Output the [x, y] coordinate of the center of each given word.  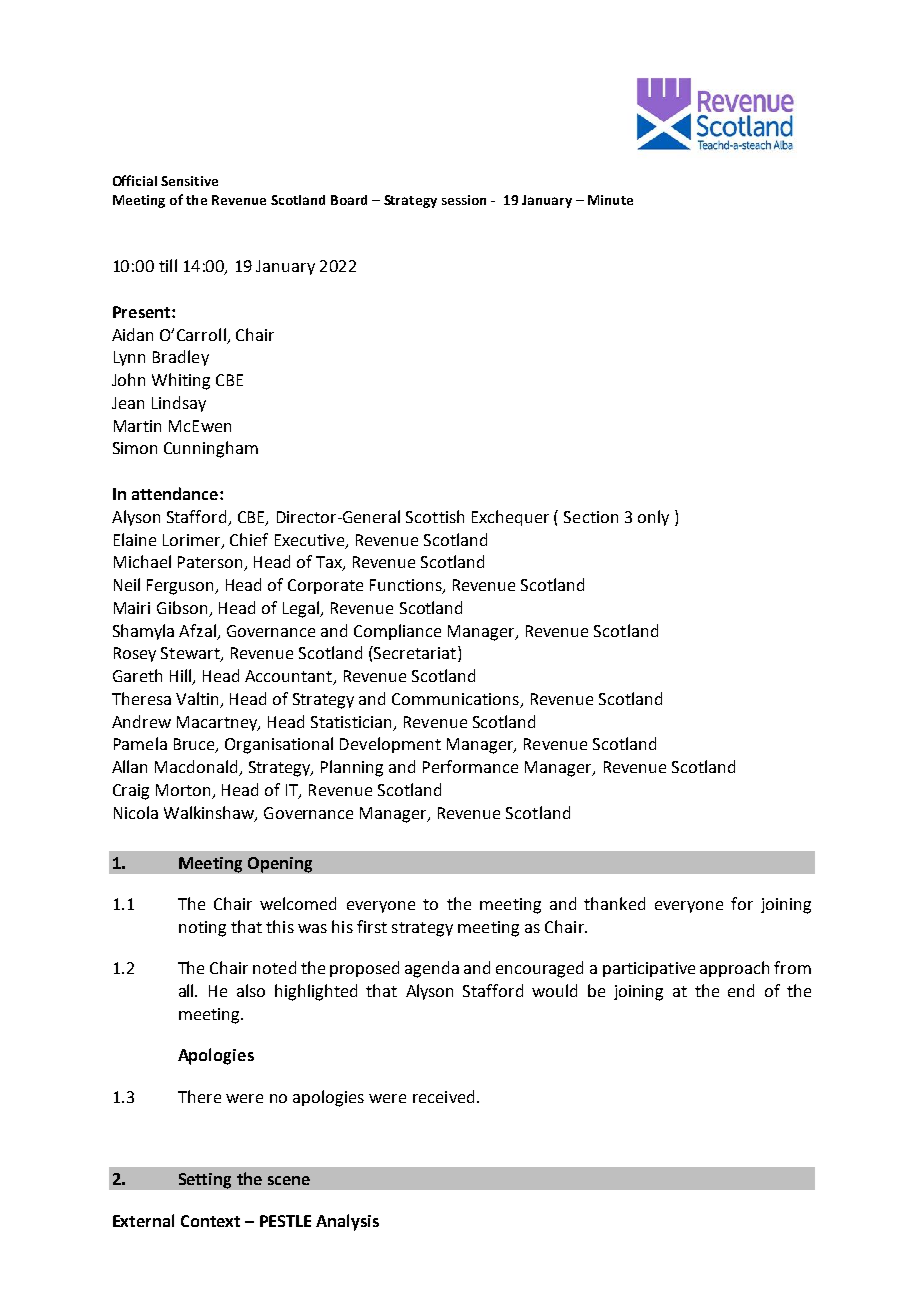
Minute [610, 200]
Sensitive [189, 181]
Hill [182, 677]
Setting [205, 1181]
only [653, 518]
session [464, 200]
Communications [455, 699]
